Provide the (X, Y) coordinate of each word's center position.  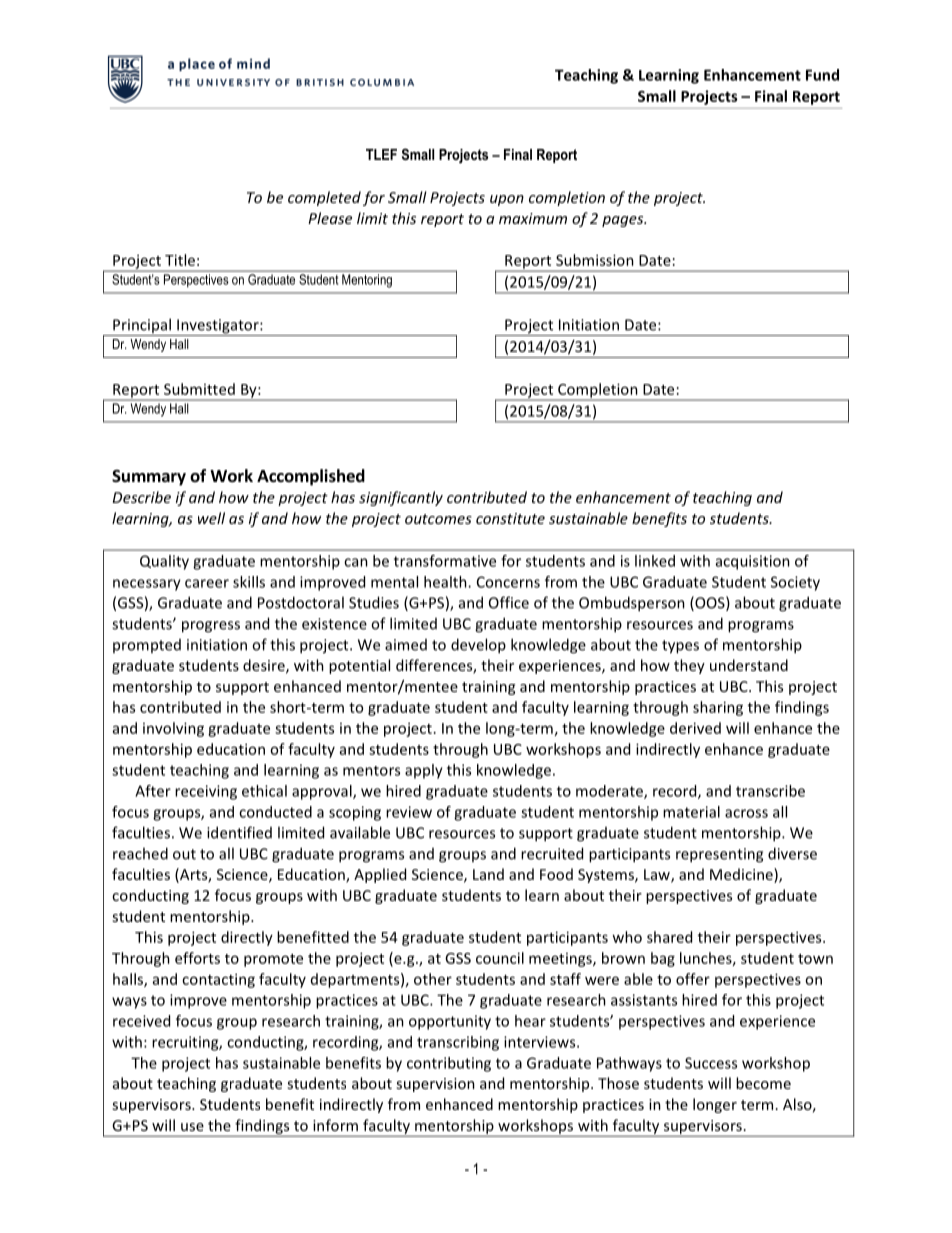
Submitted (199, 389)
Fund (822, 75)
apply (424, 771)
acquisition (753, 562)
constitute (510, 518)
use (192, 1127)
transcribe (770, 791)
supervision (435, 1085)
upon (507, 200)
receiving (206, 792)
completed (324, 198)
